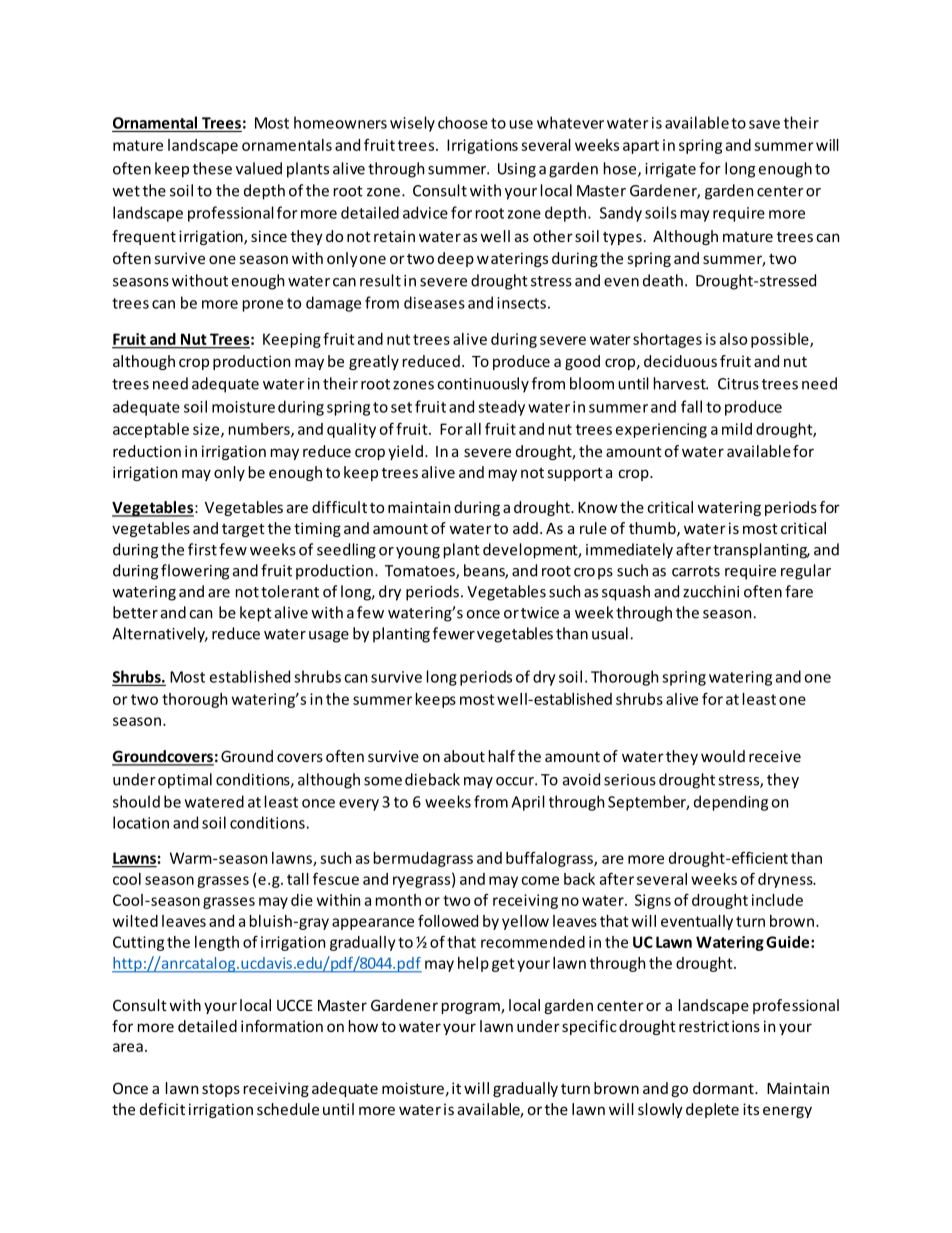  I want to click on fare, so click(799, 591).
